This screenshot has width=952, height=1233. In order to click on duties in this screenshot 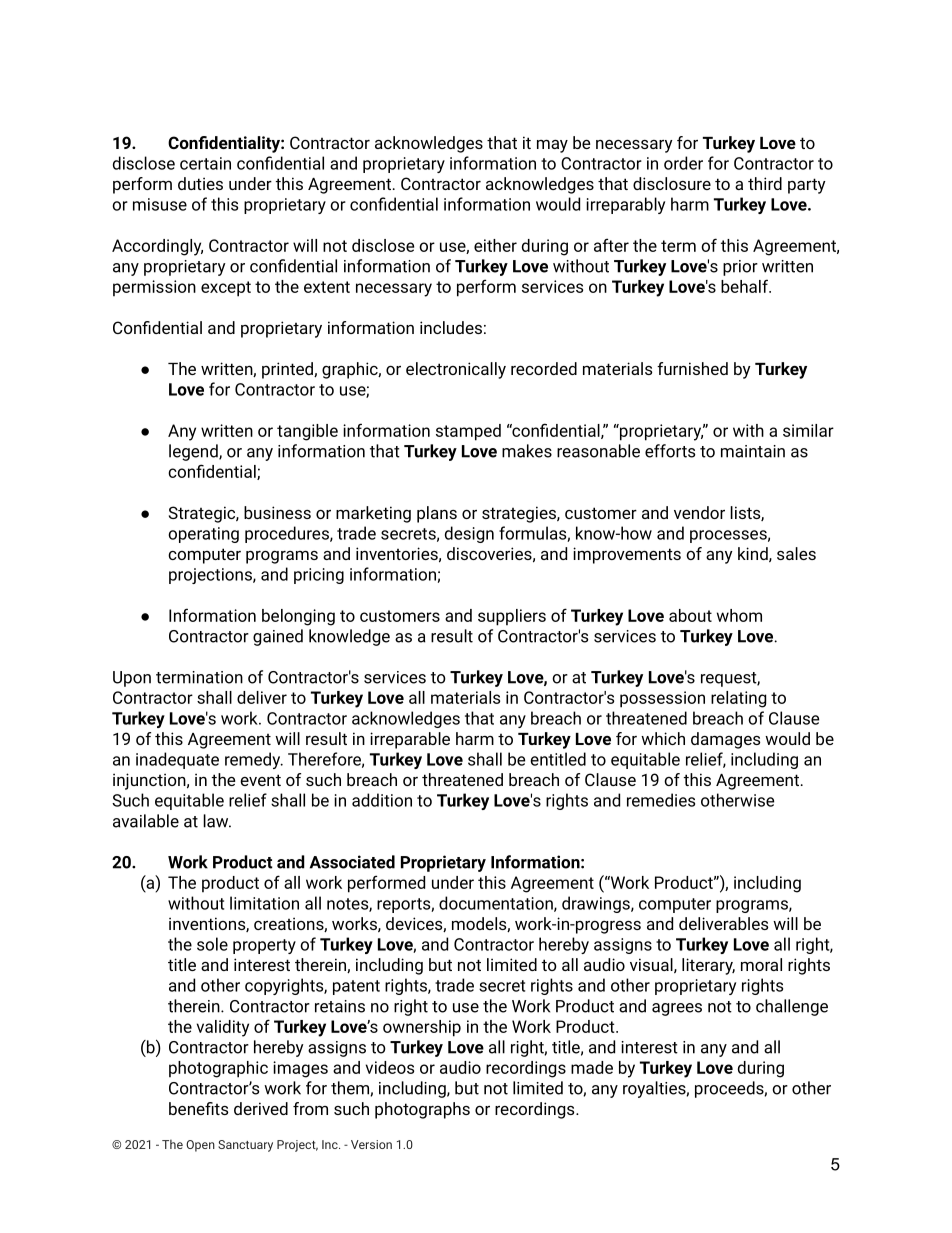, I will do `click(200, 183)`.
